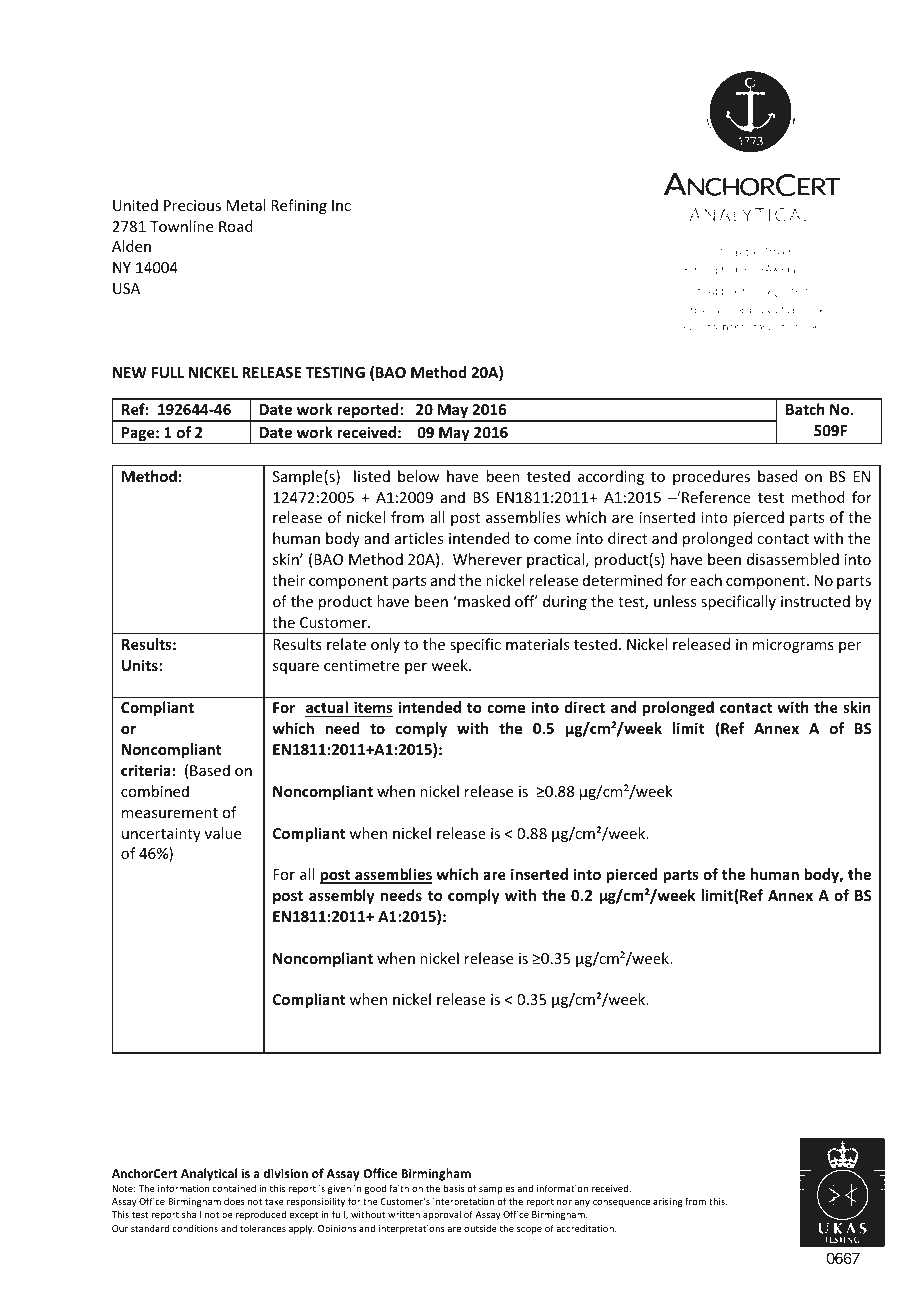 This screenshot has width=924, height=1307. I want to click on Batch, so click(805, 409).
